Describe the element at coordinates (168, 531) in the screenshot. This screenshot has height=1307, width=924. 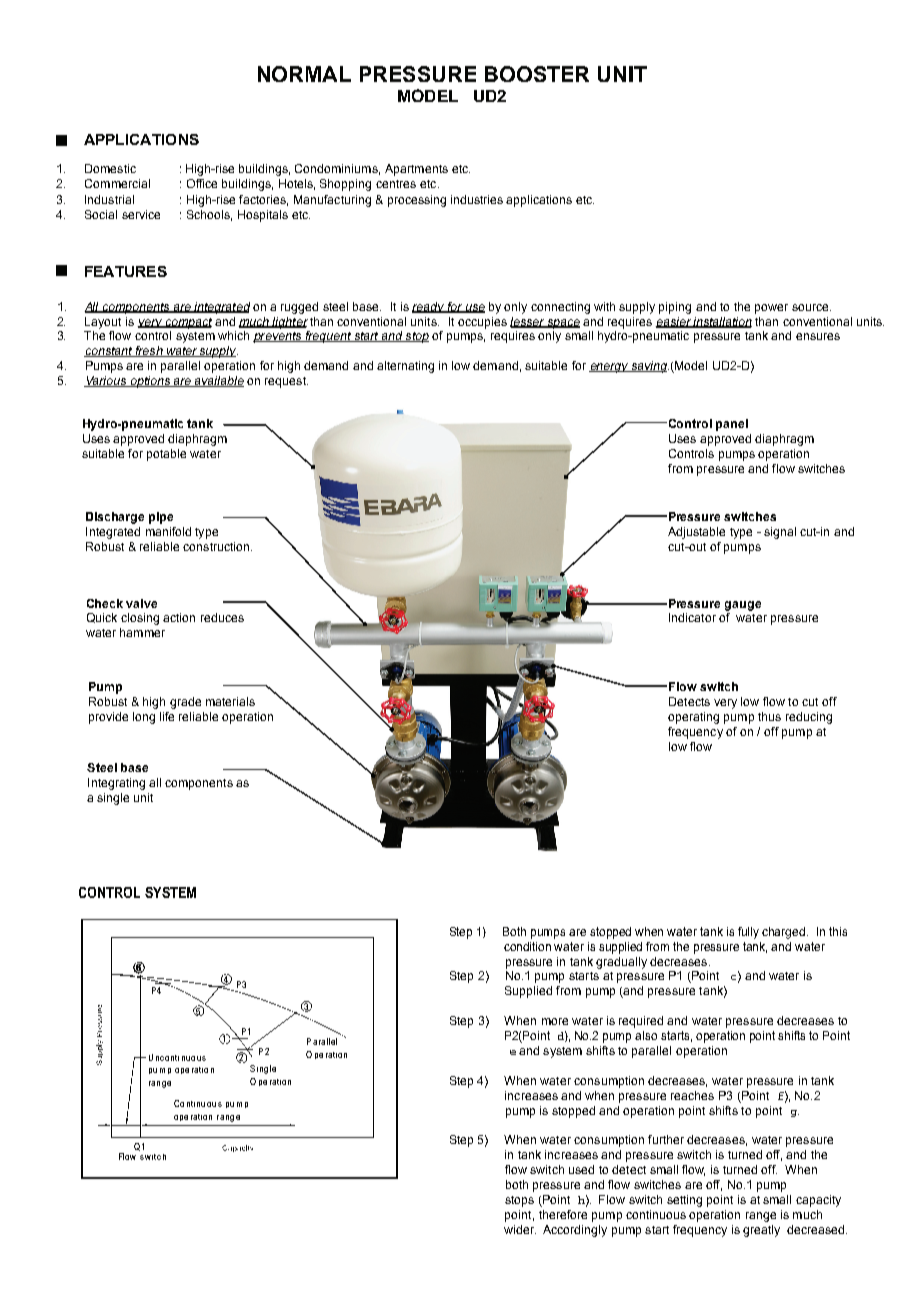
I see `manifold` at that location.
